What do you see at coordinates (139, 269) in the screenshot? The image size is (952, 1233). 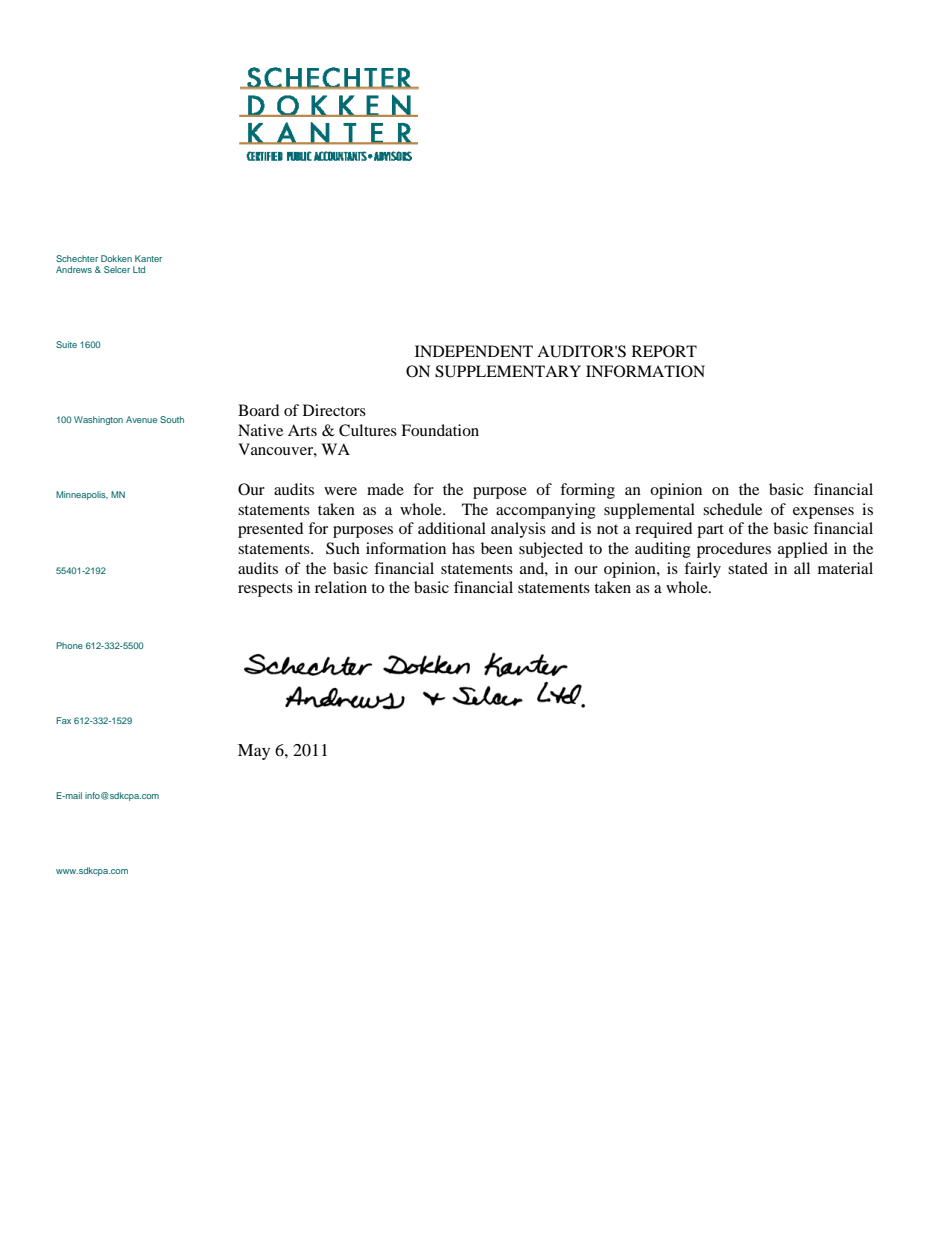 I see `Ltd` at bounding box center [139, 269].
